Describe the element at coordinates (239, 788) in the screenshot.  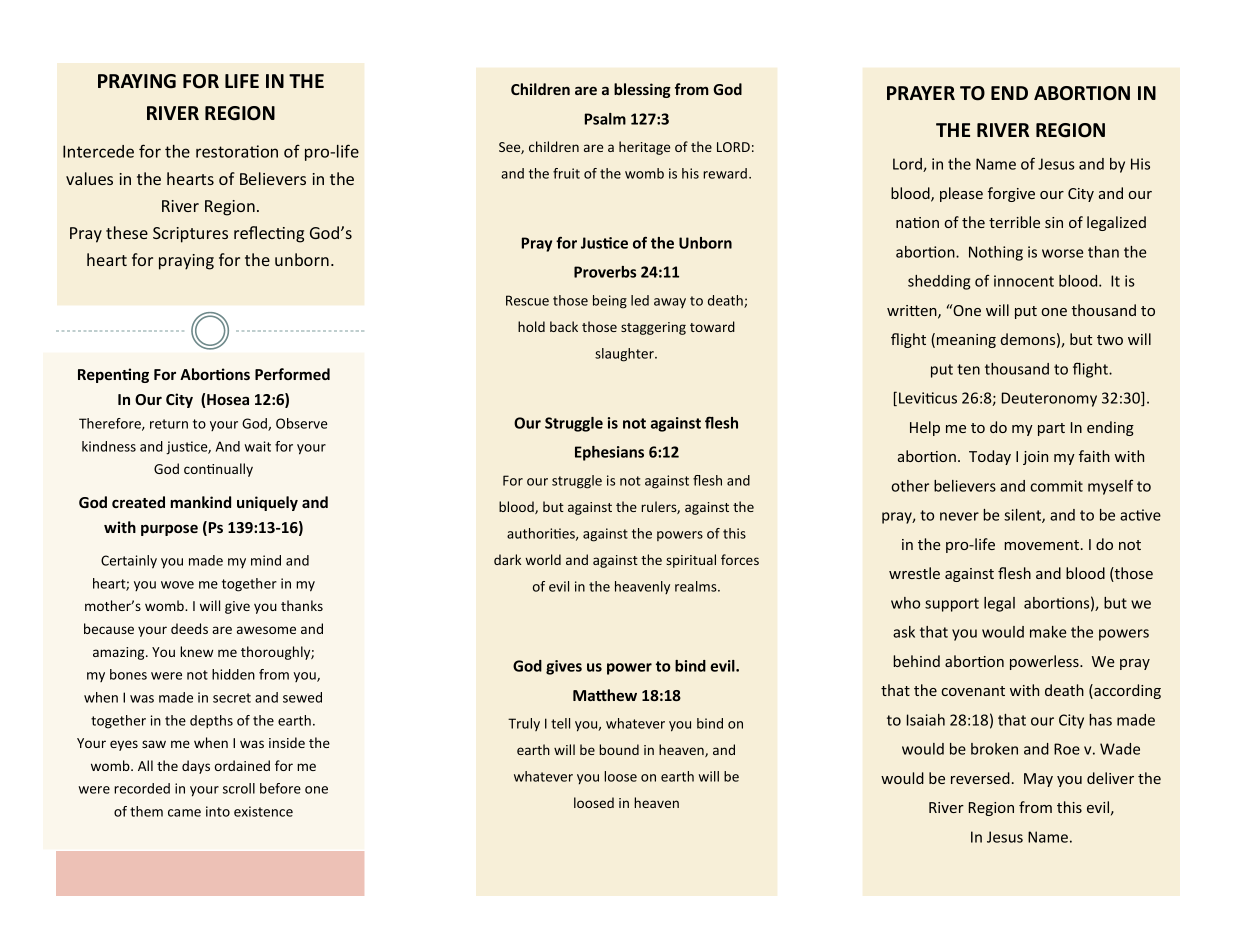
I see `scroll` at that location.
